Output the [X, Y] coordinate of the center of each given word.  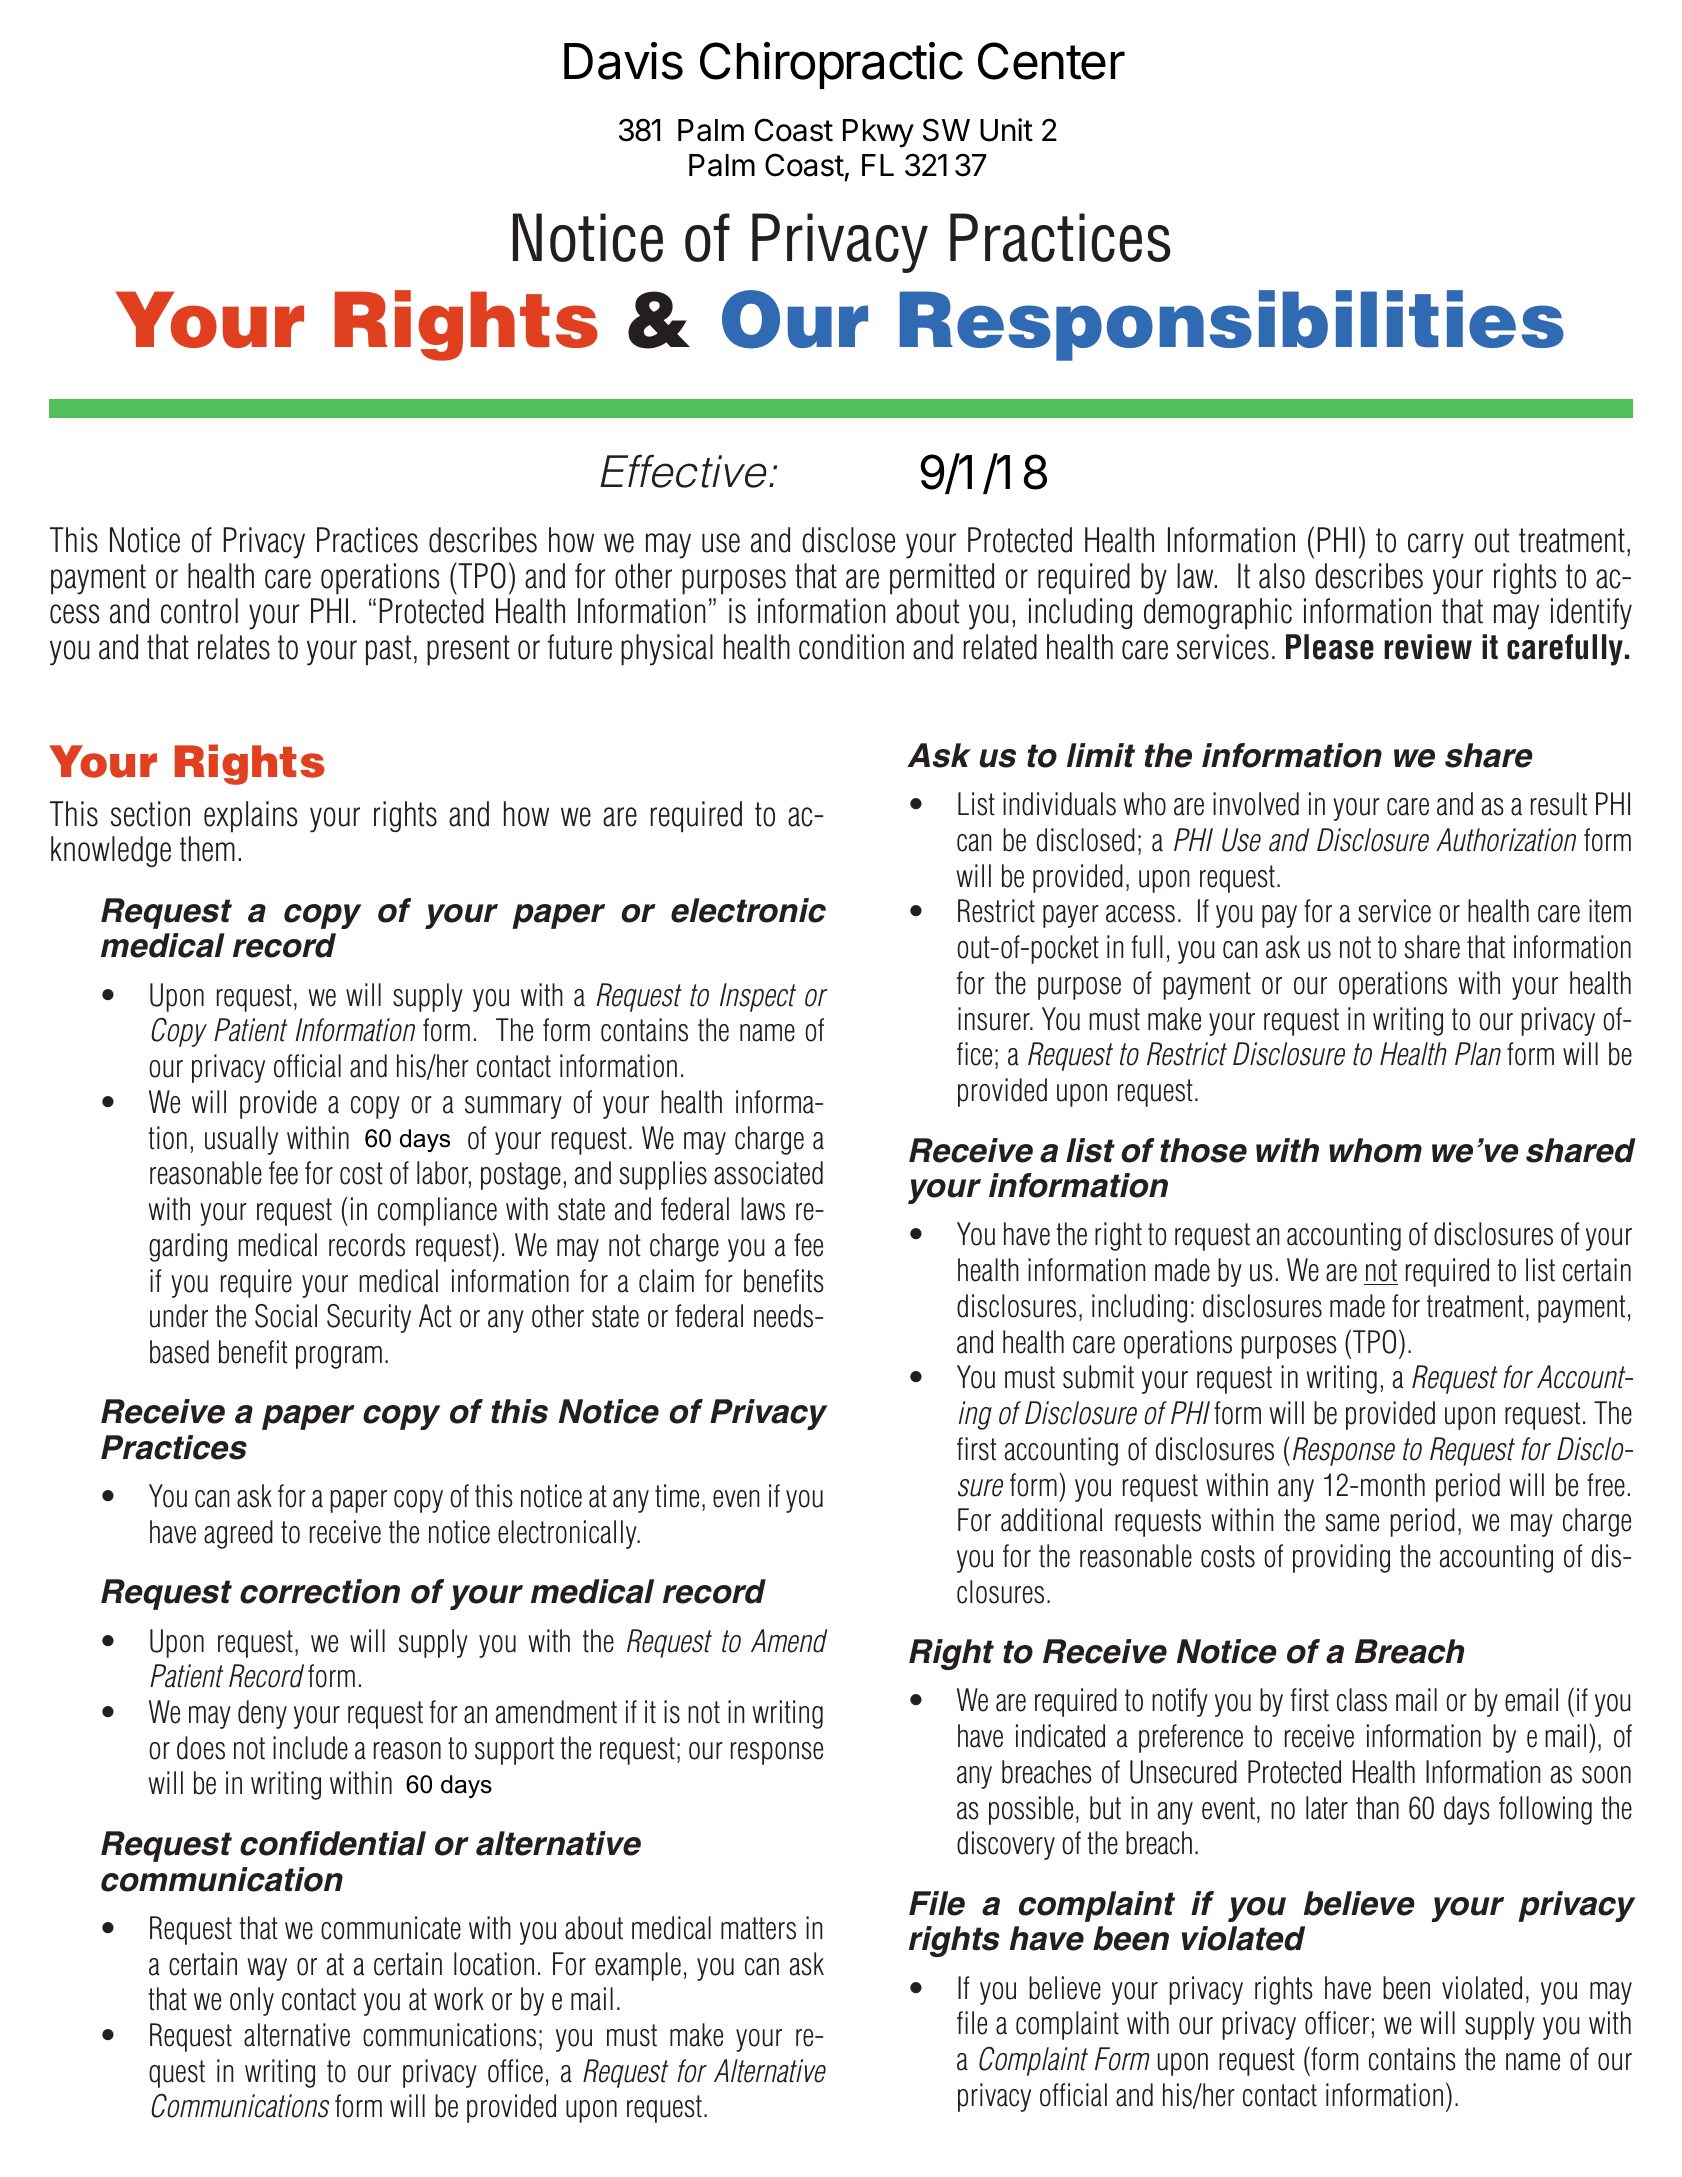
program [339, 1357]
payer [1071, 916]
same [1352, 1523]
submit [1098, 1377]
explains [251, 817]
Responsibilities [1232, 325]
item [1610, 911]
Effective [685, 471]
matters [758, 1928]
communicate [391, 1928]
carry [1436, 546]
